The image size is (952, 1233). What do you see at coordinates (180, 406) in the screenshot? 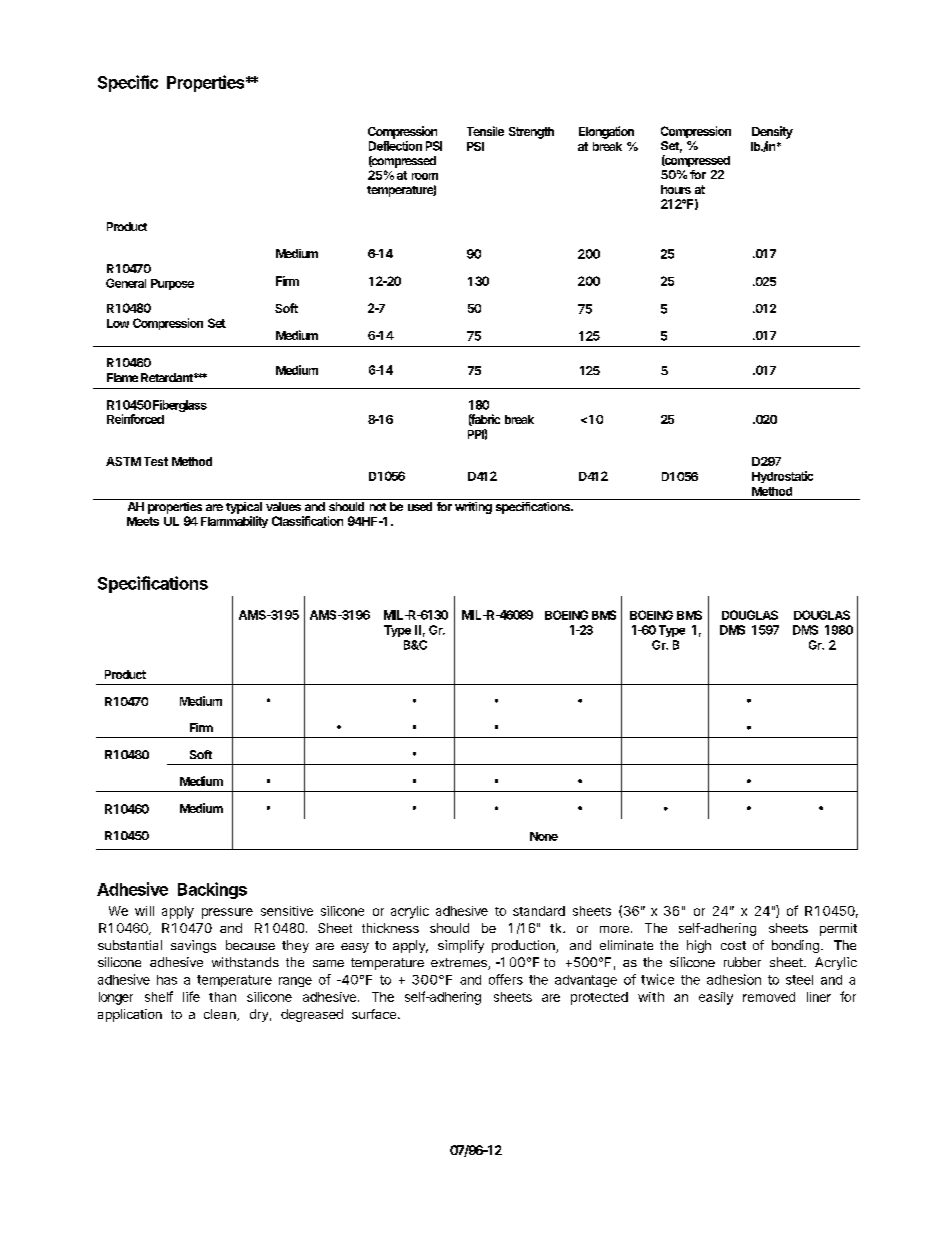
I see `Fiberglass` at bounding box center [180, 406].
